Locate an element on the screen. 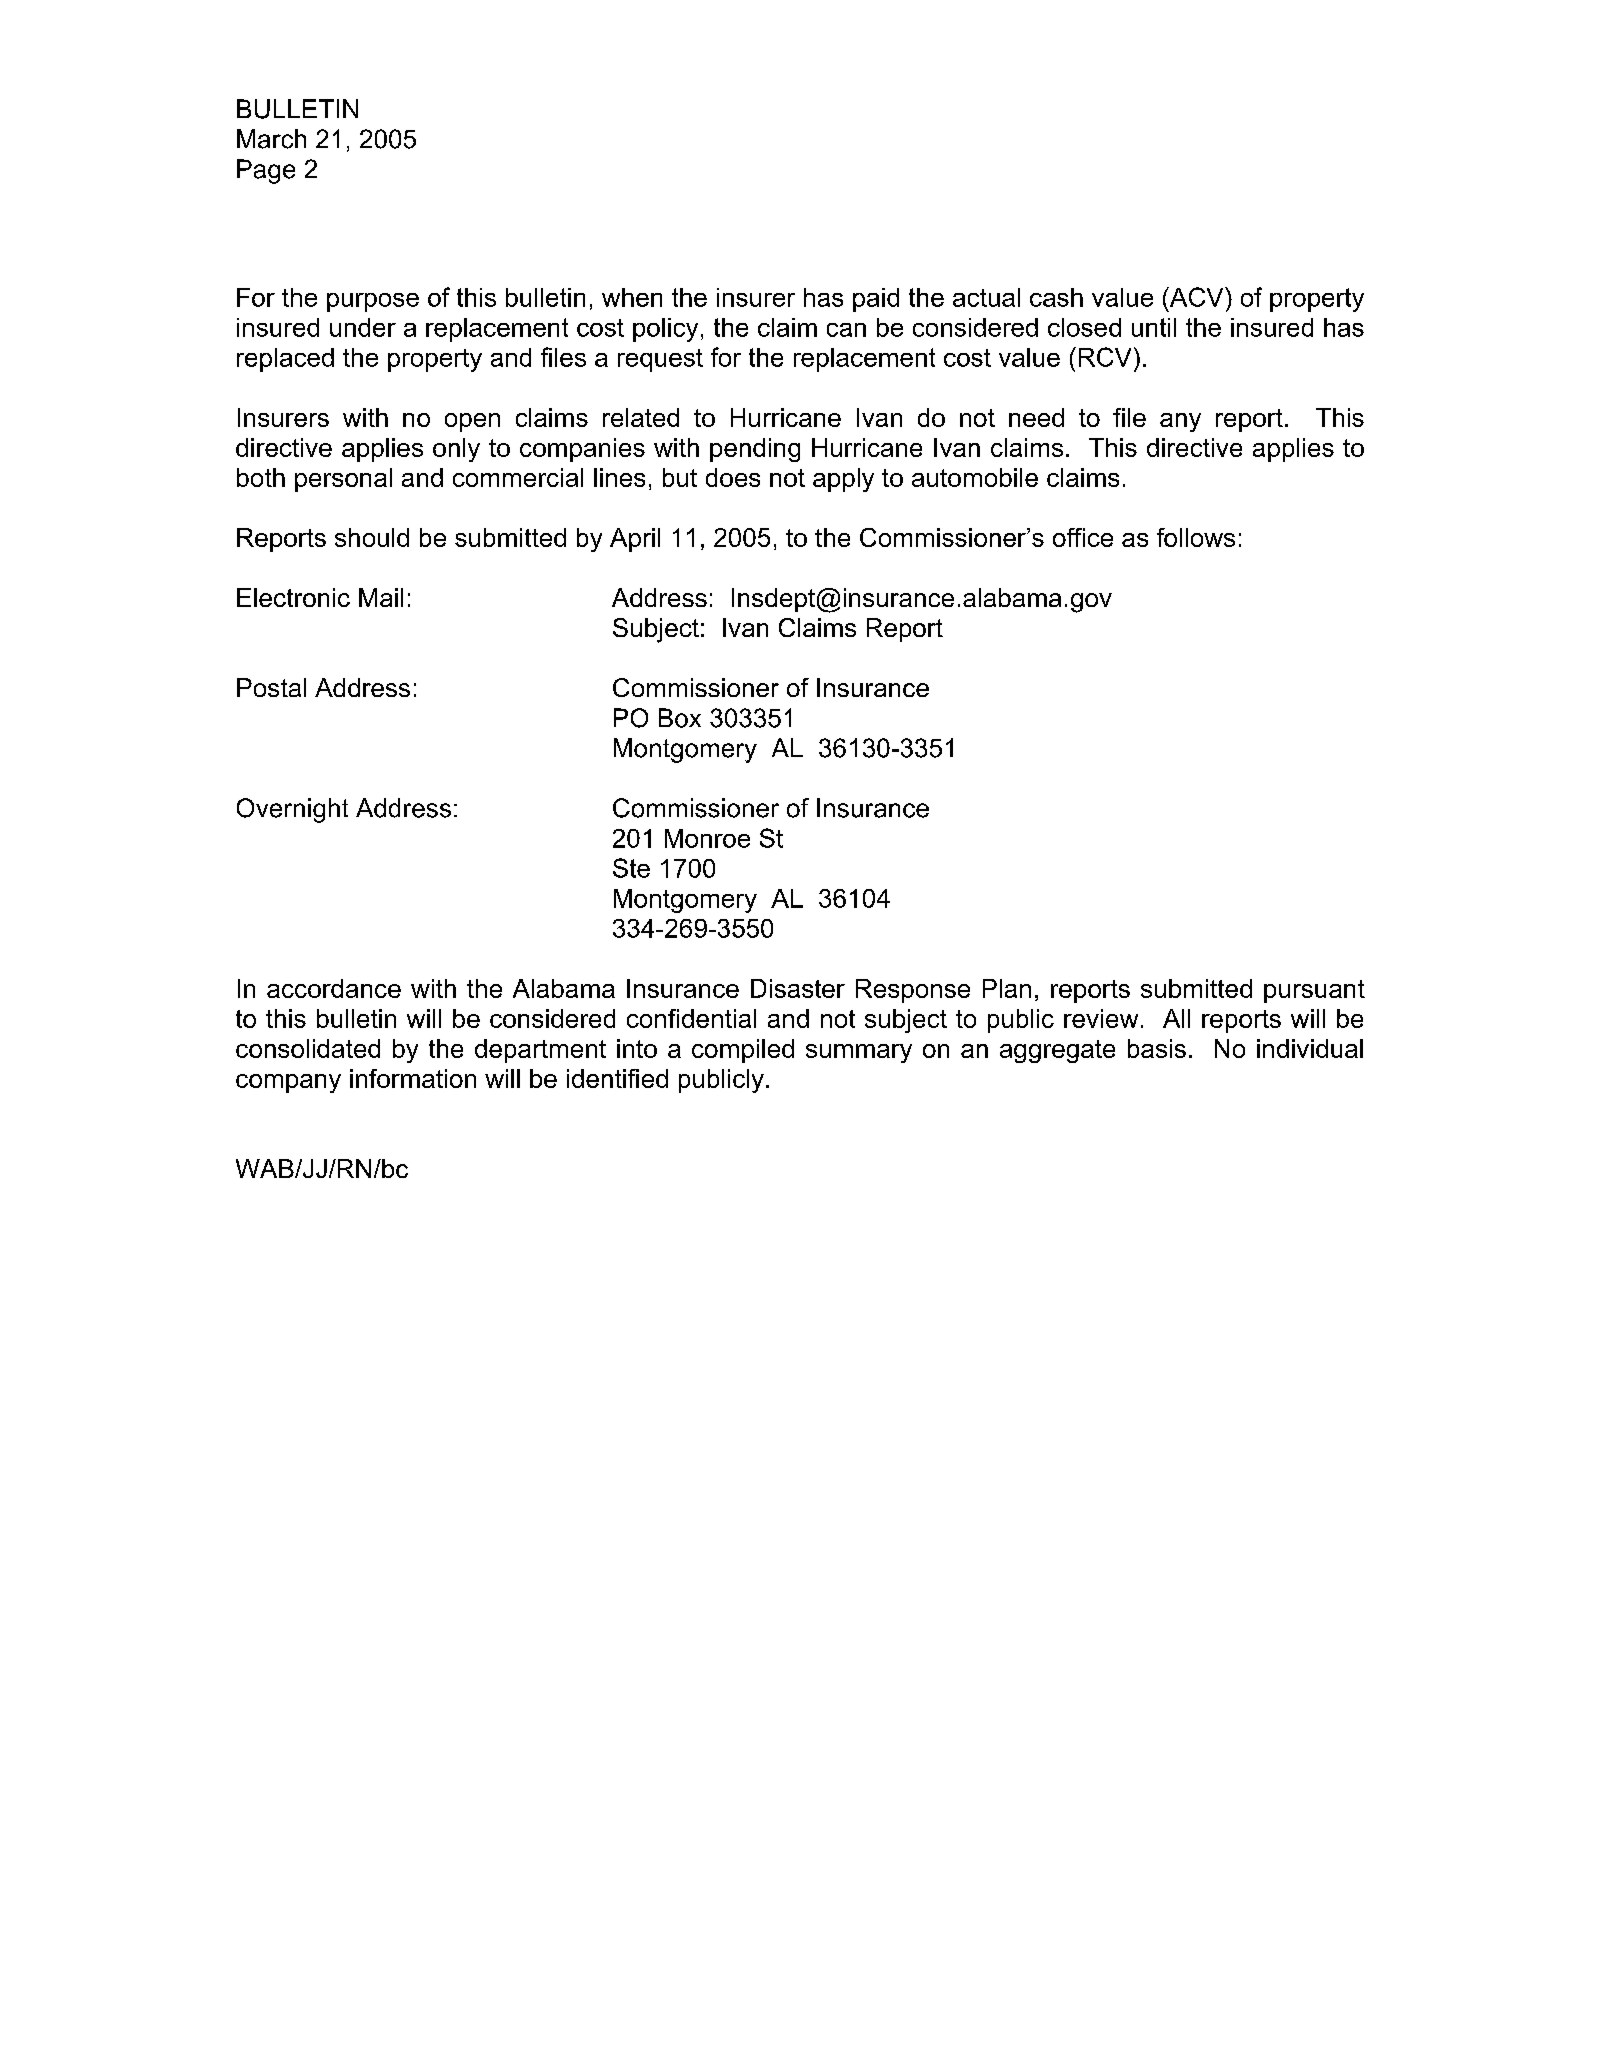  ACV is located at coordinates (1197, 297).
